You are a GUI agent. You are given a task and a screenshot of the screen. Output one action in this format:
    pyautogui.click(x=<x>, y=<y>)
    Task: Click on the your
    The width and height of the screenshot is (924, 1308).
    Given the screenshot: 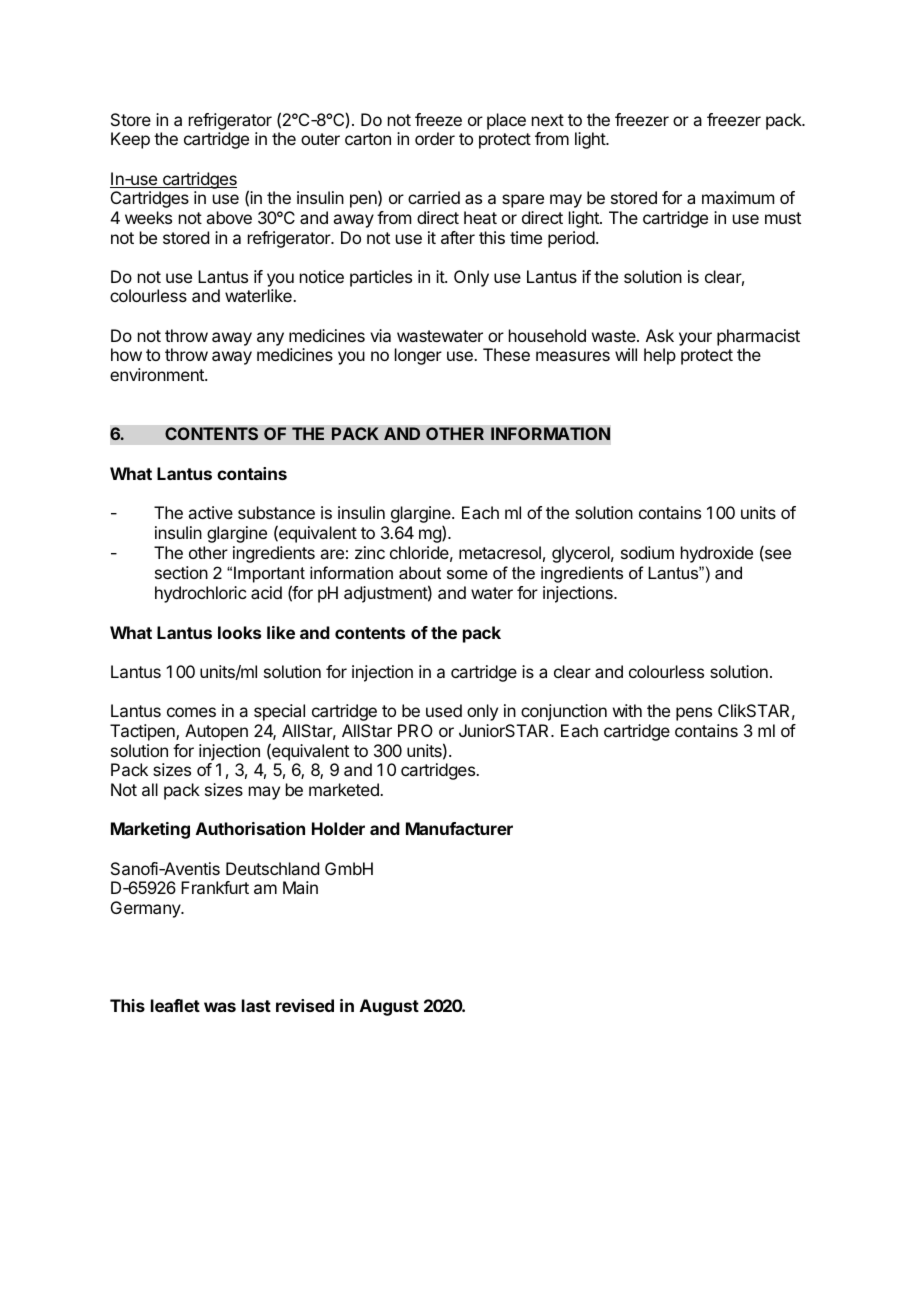 What is the action you would take?
    pyautogui.click(x=695, y=339)
